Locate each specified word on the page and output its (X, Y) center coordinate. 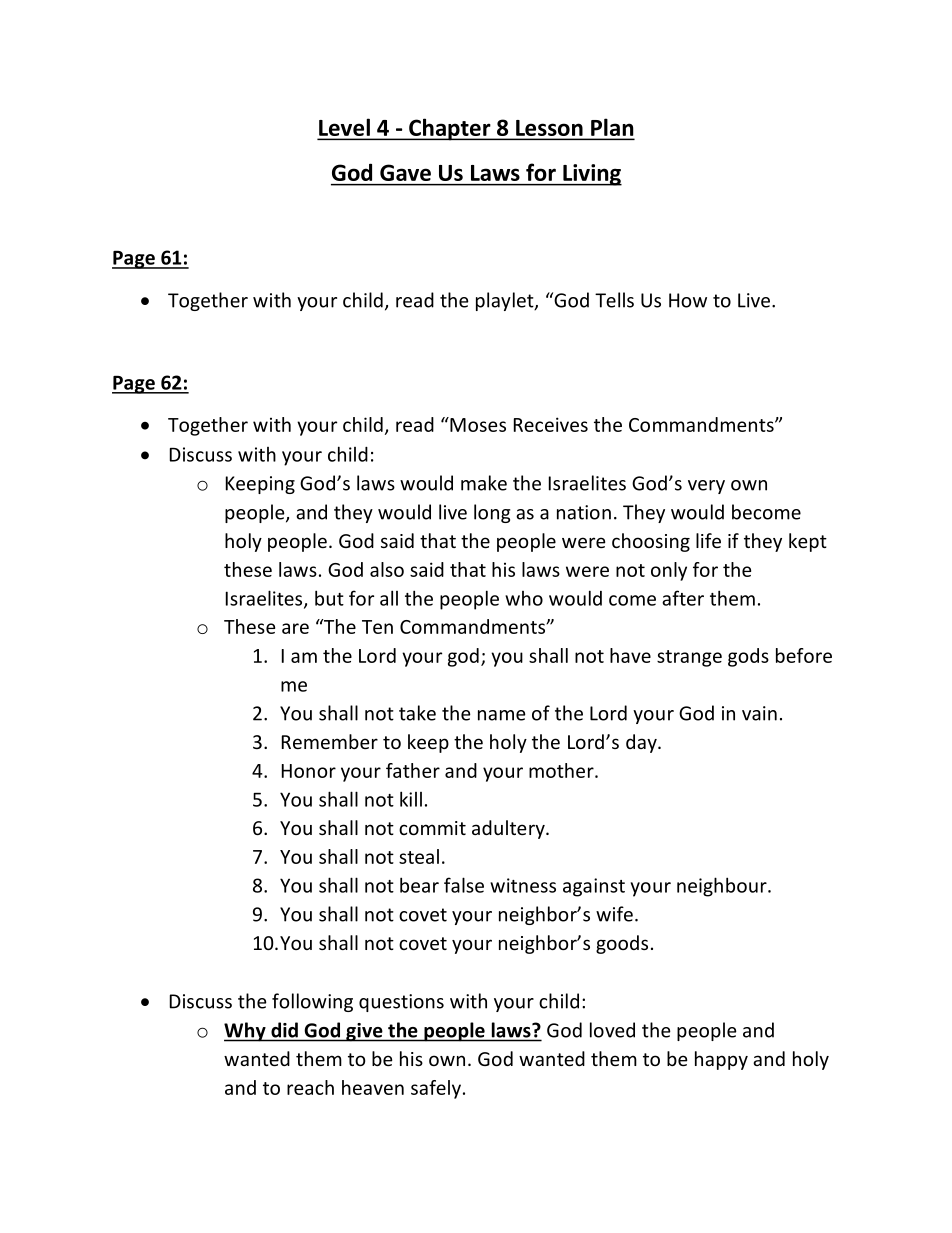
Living (591, 175)
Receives (551, 424)
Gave (405, 173)
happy (721, 1060)
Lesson (549, 128)
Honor (309, 771)
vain (759, 713)
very (706, 487)
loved (612, 1030)
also (387, 569)
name (502, 715)
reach (310, 1087)
